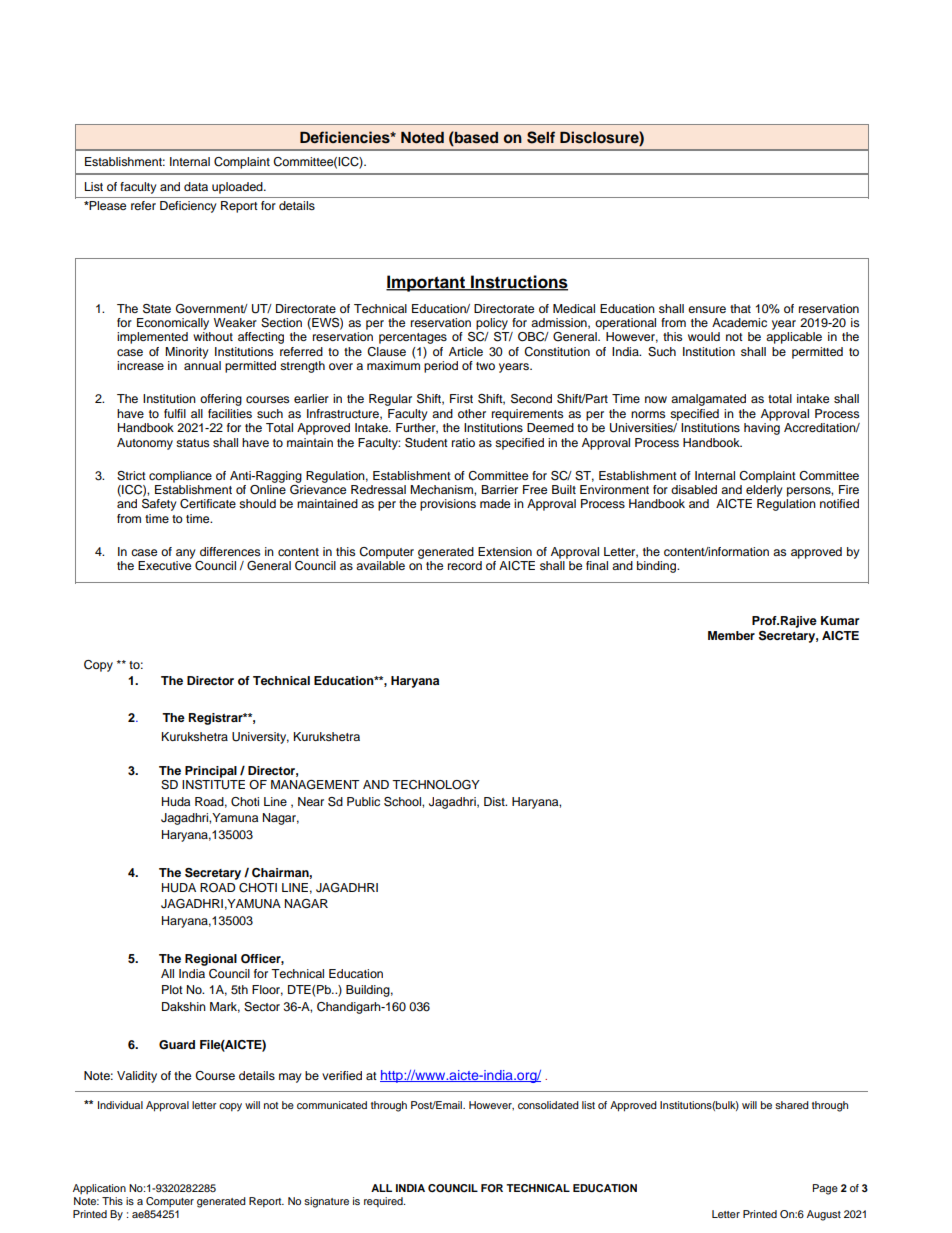 The height and width of the document is (1233, 952). I want to click on Executive, so click(164, 565).
